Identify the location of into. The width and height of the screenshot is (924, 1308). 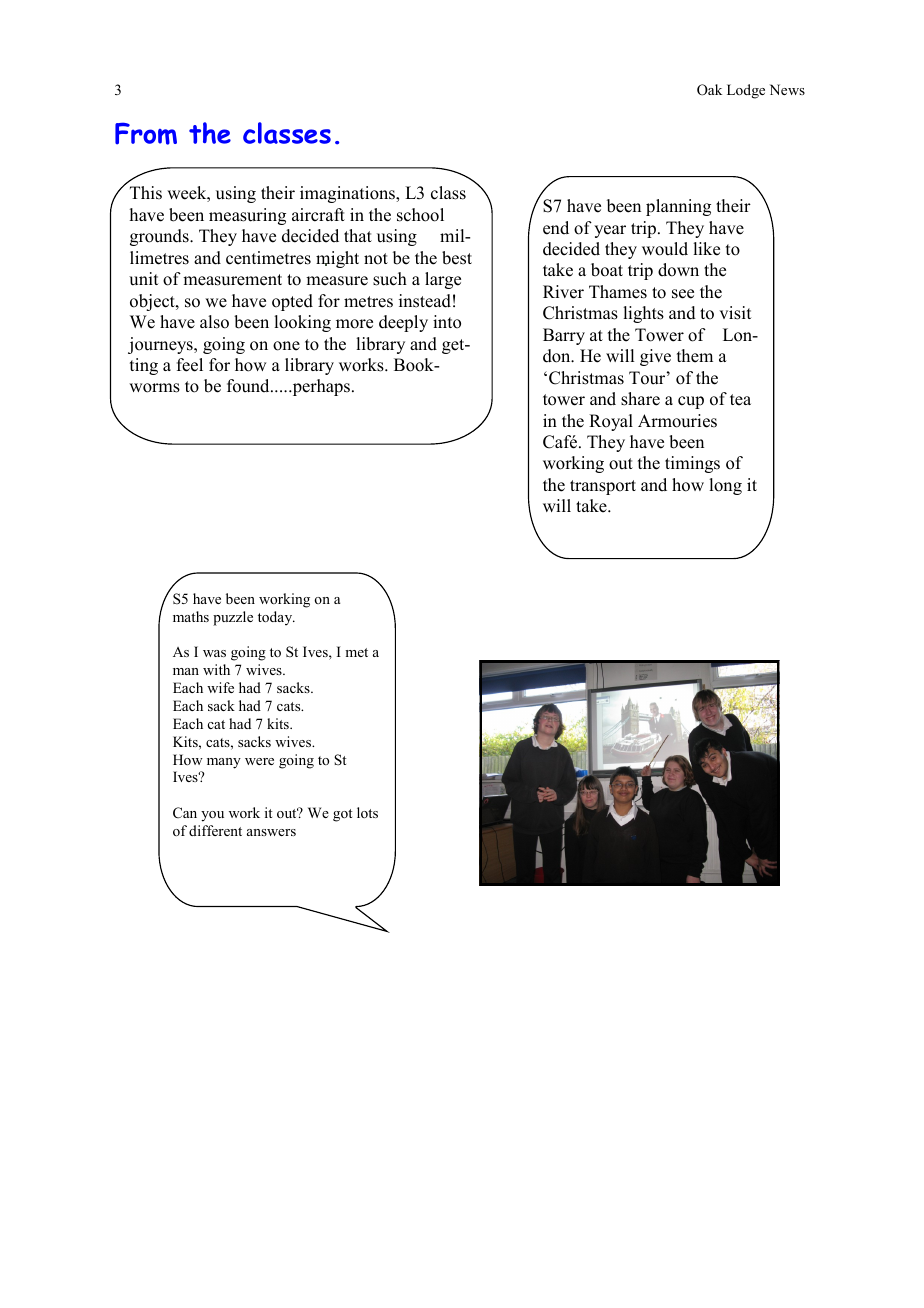
(447, 322).
